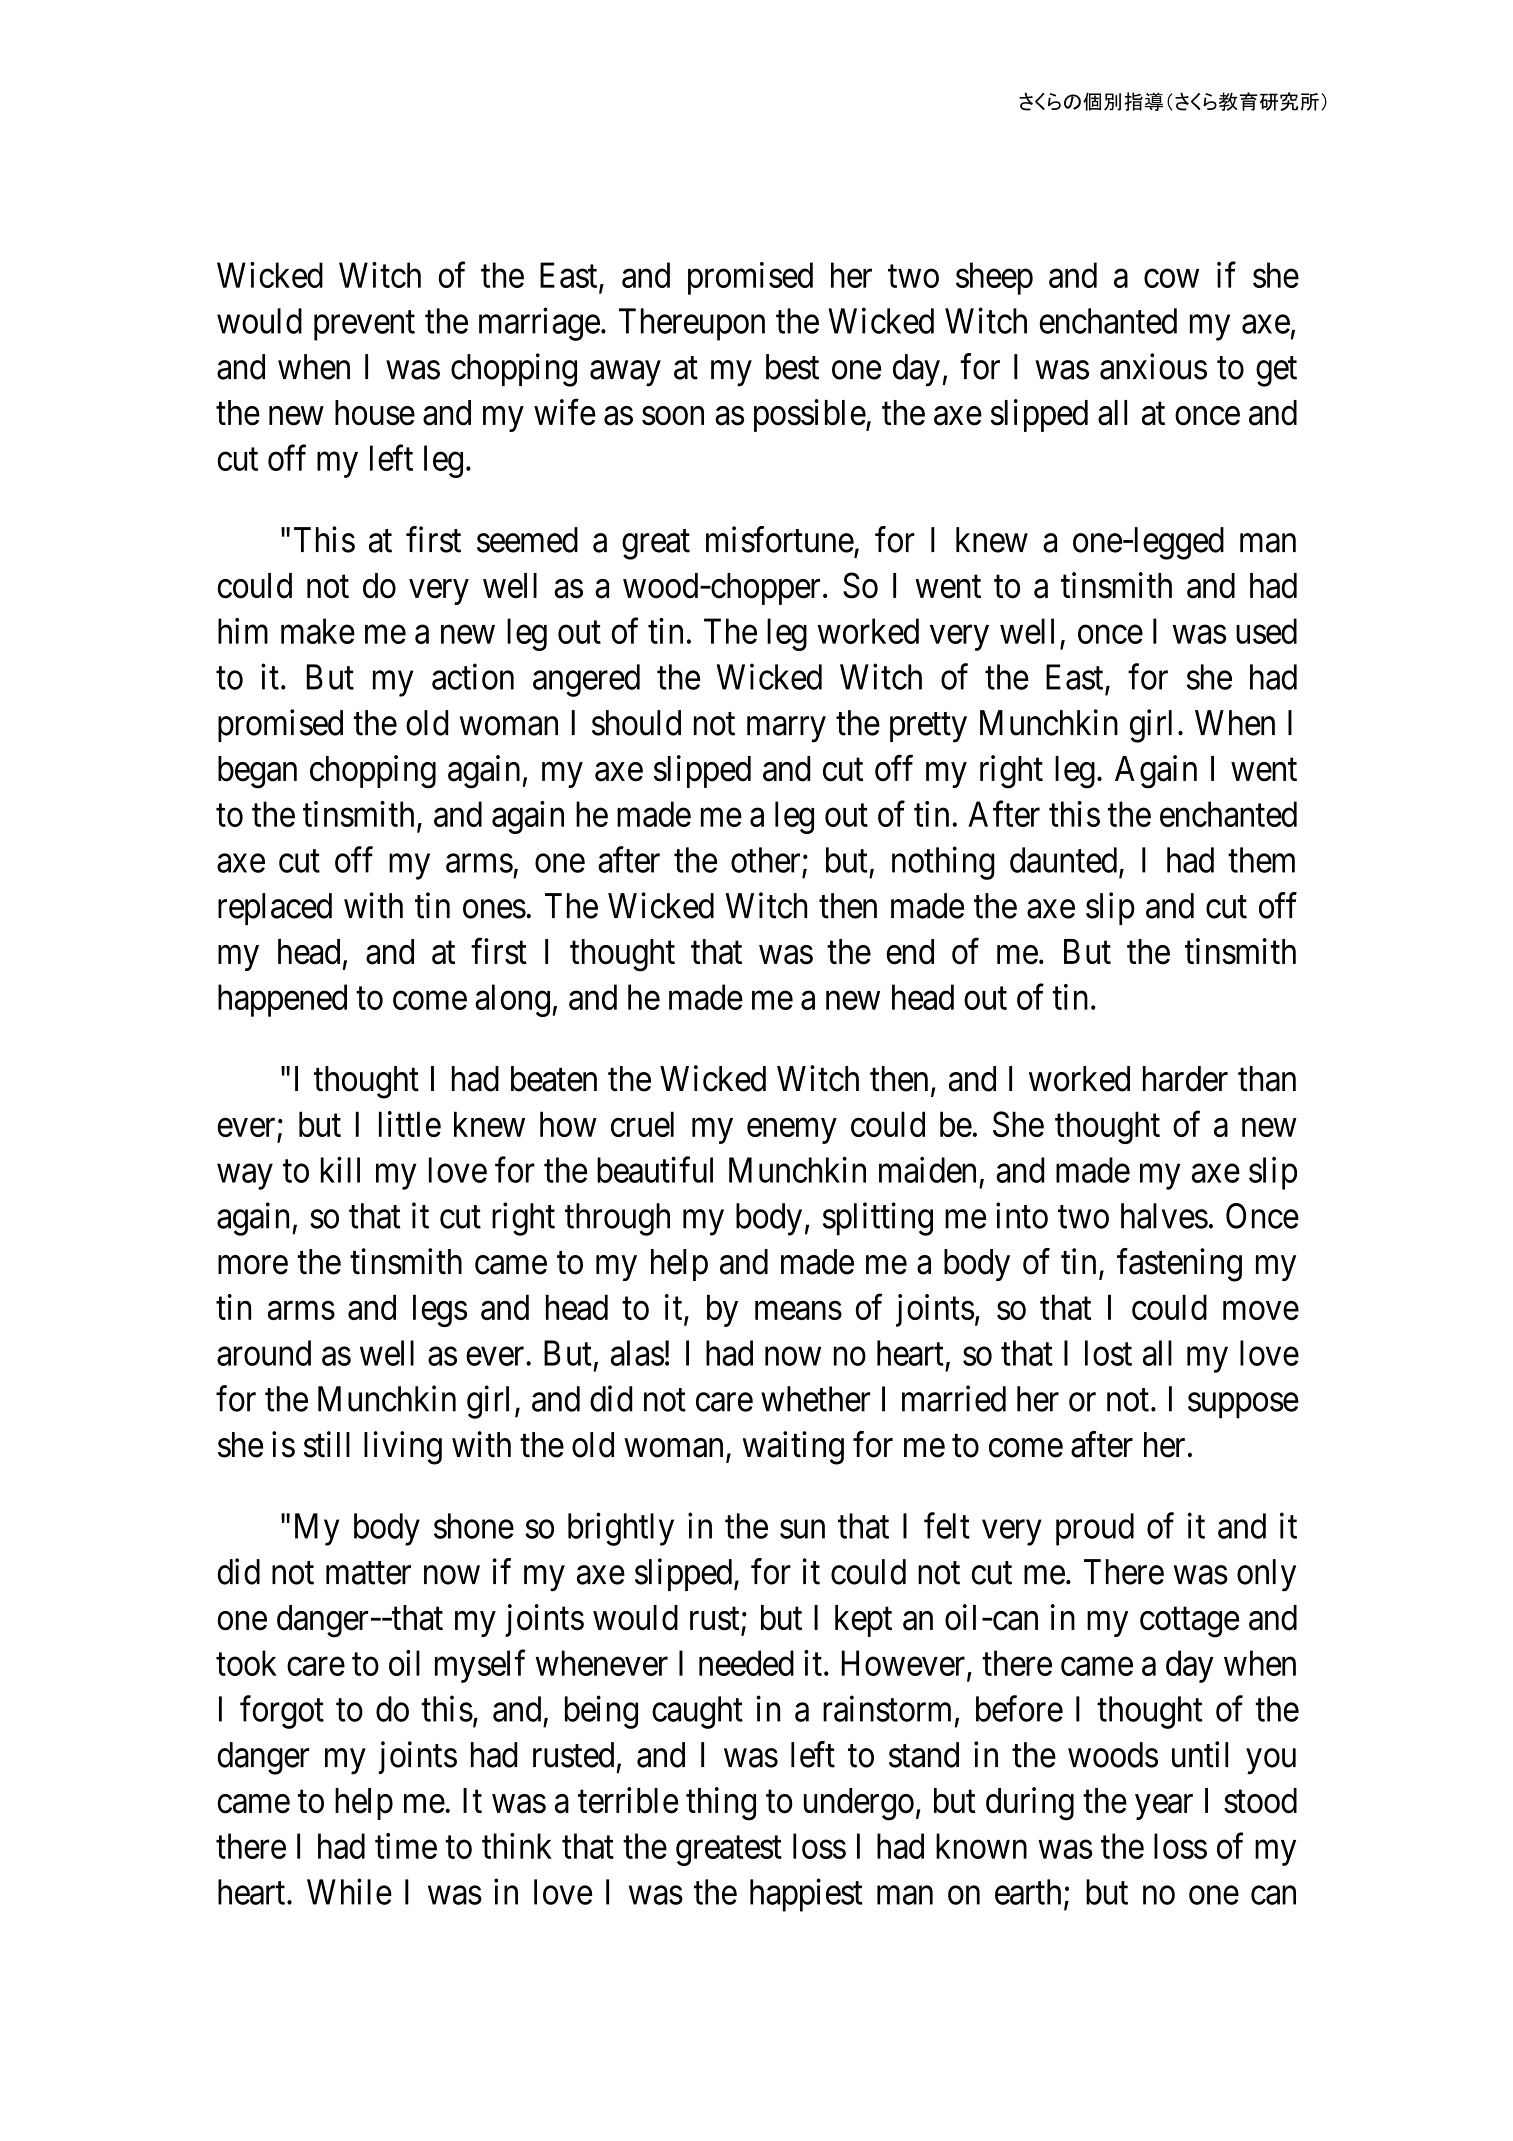 The image size is (1513, 2141). I want to click on replaced, so click(275, 909).
